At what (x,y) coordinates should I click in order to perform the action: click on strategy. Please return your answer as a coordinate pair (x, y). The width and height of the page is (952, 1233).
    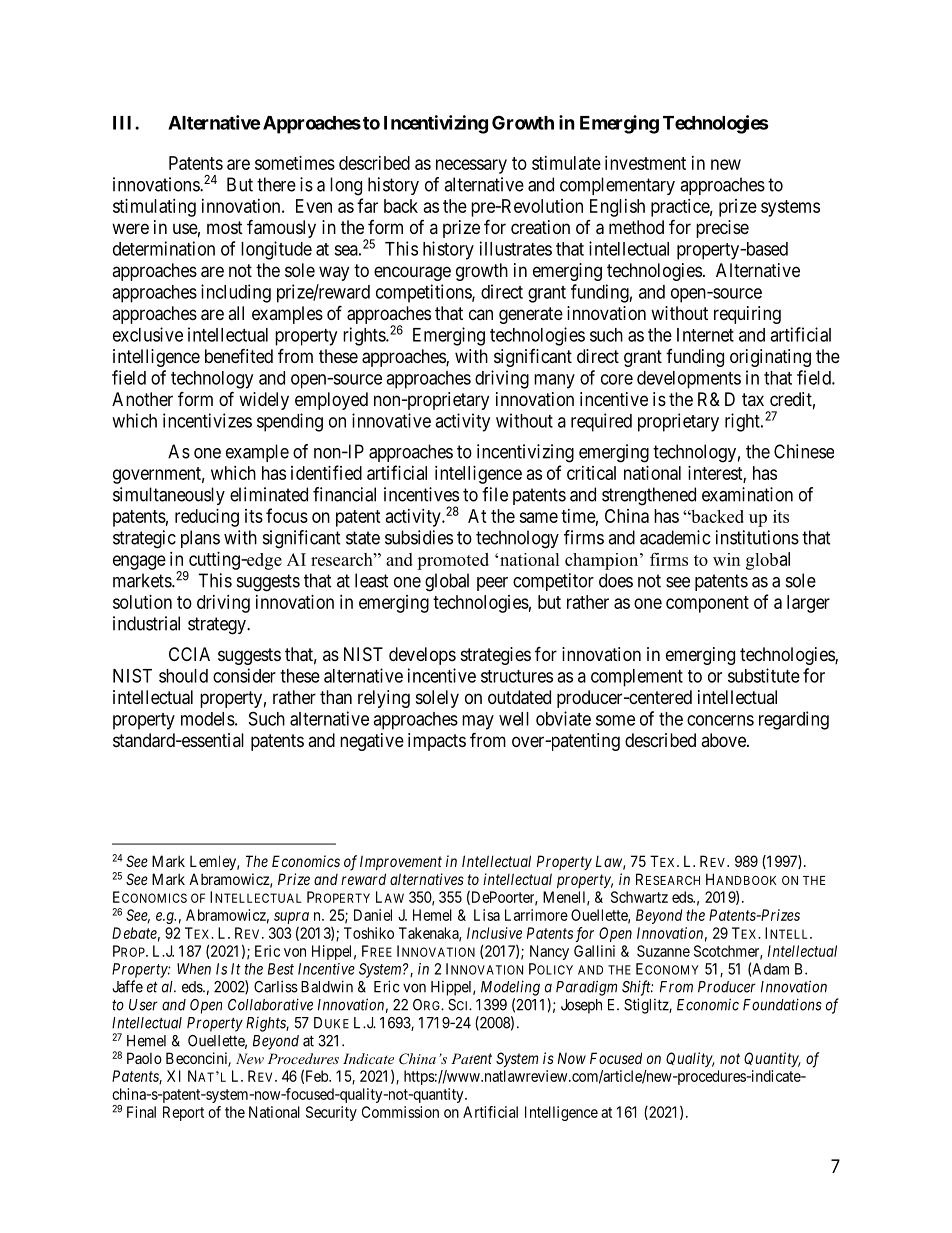
    Looking at the image, I should click on (218, 626).
